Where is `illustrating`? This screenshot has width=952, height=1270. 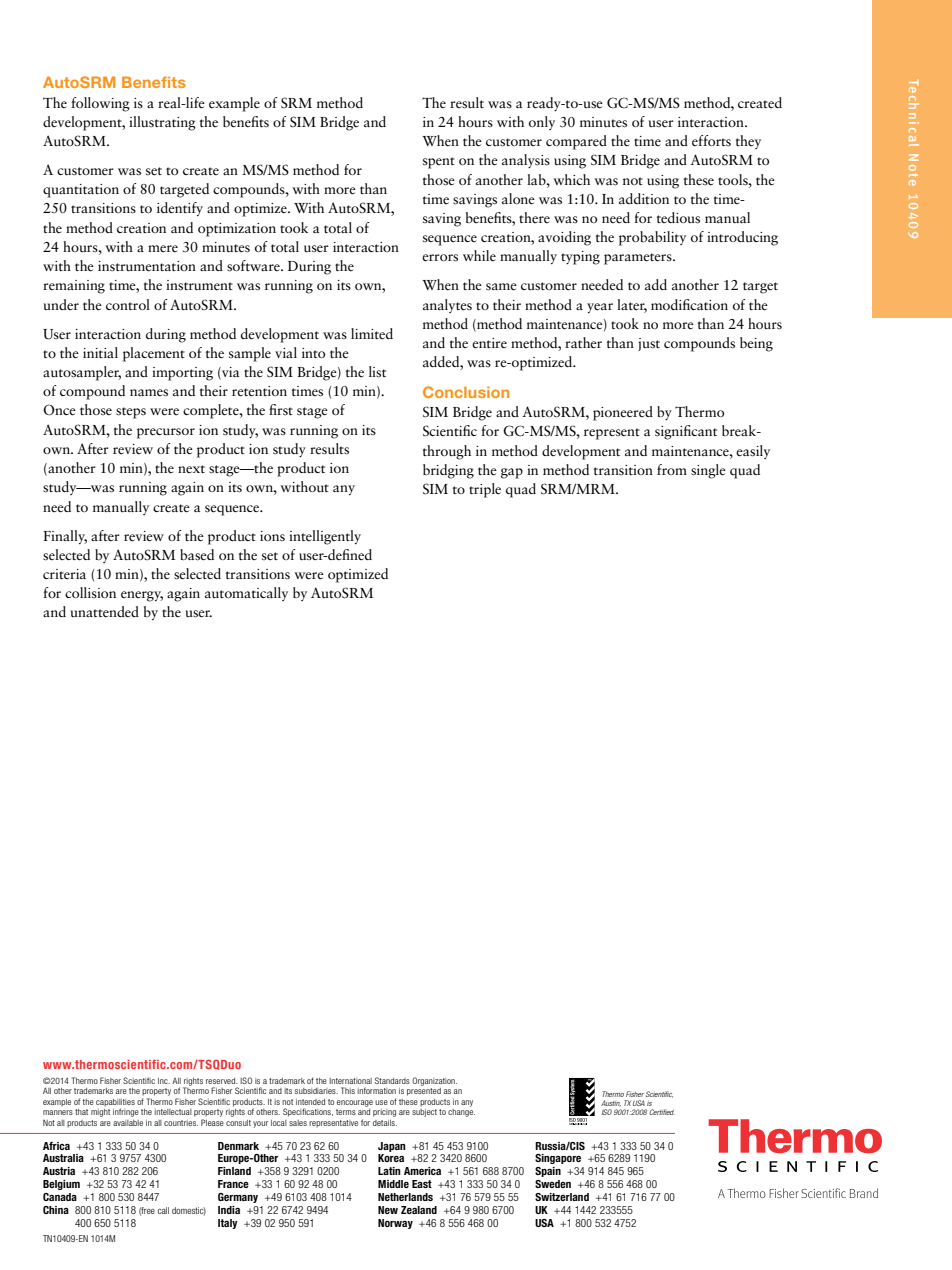
illustrating is located at coordinates (162, 123).
